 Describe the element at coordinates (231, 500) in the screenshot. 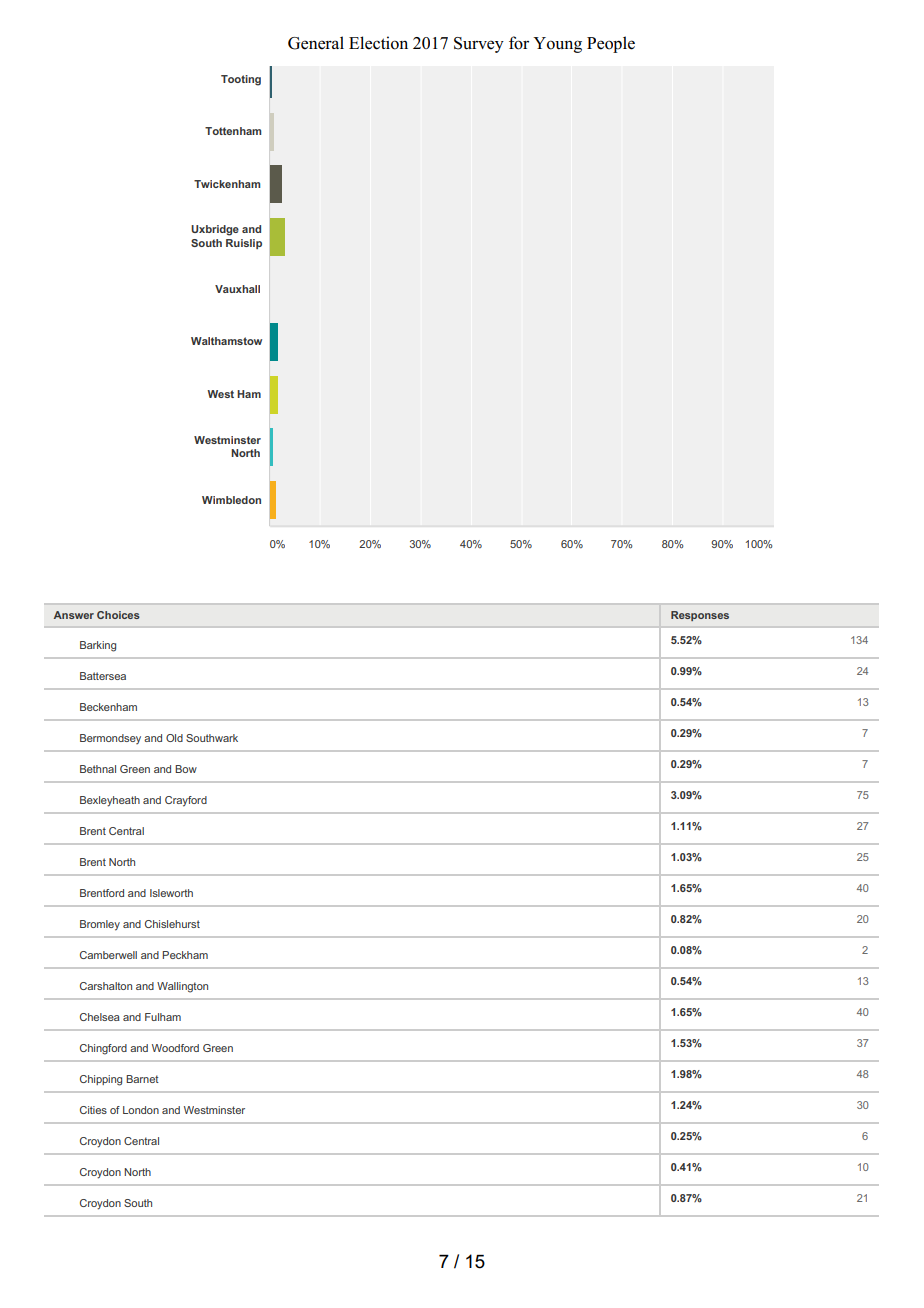

I see `Wimbledon` at that location.
